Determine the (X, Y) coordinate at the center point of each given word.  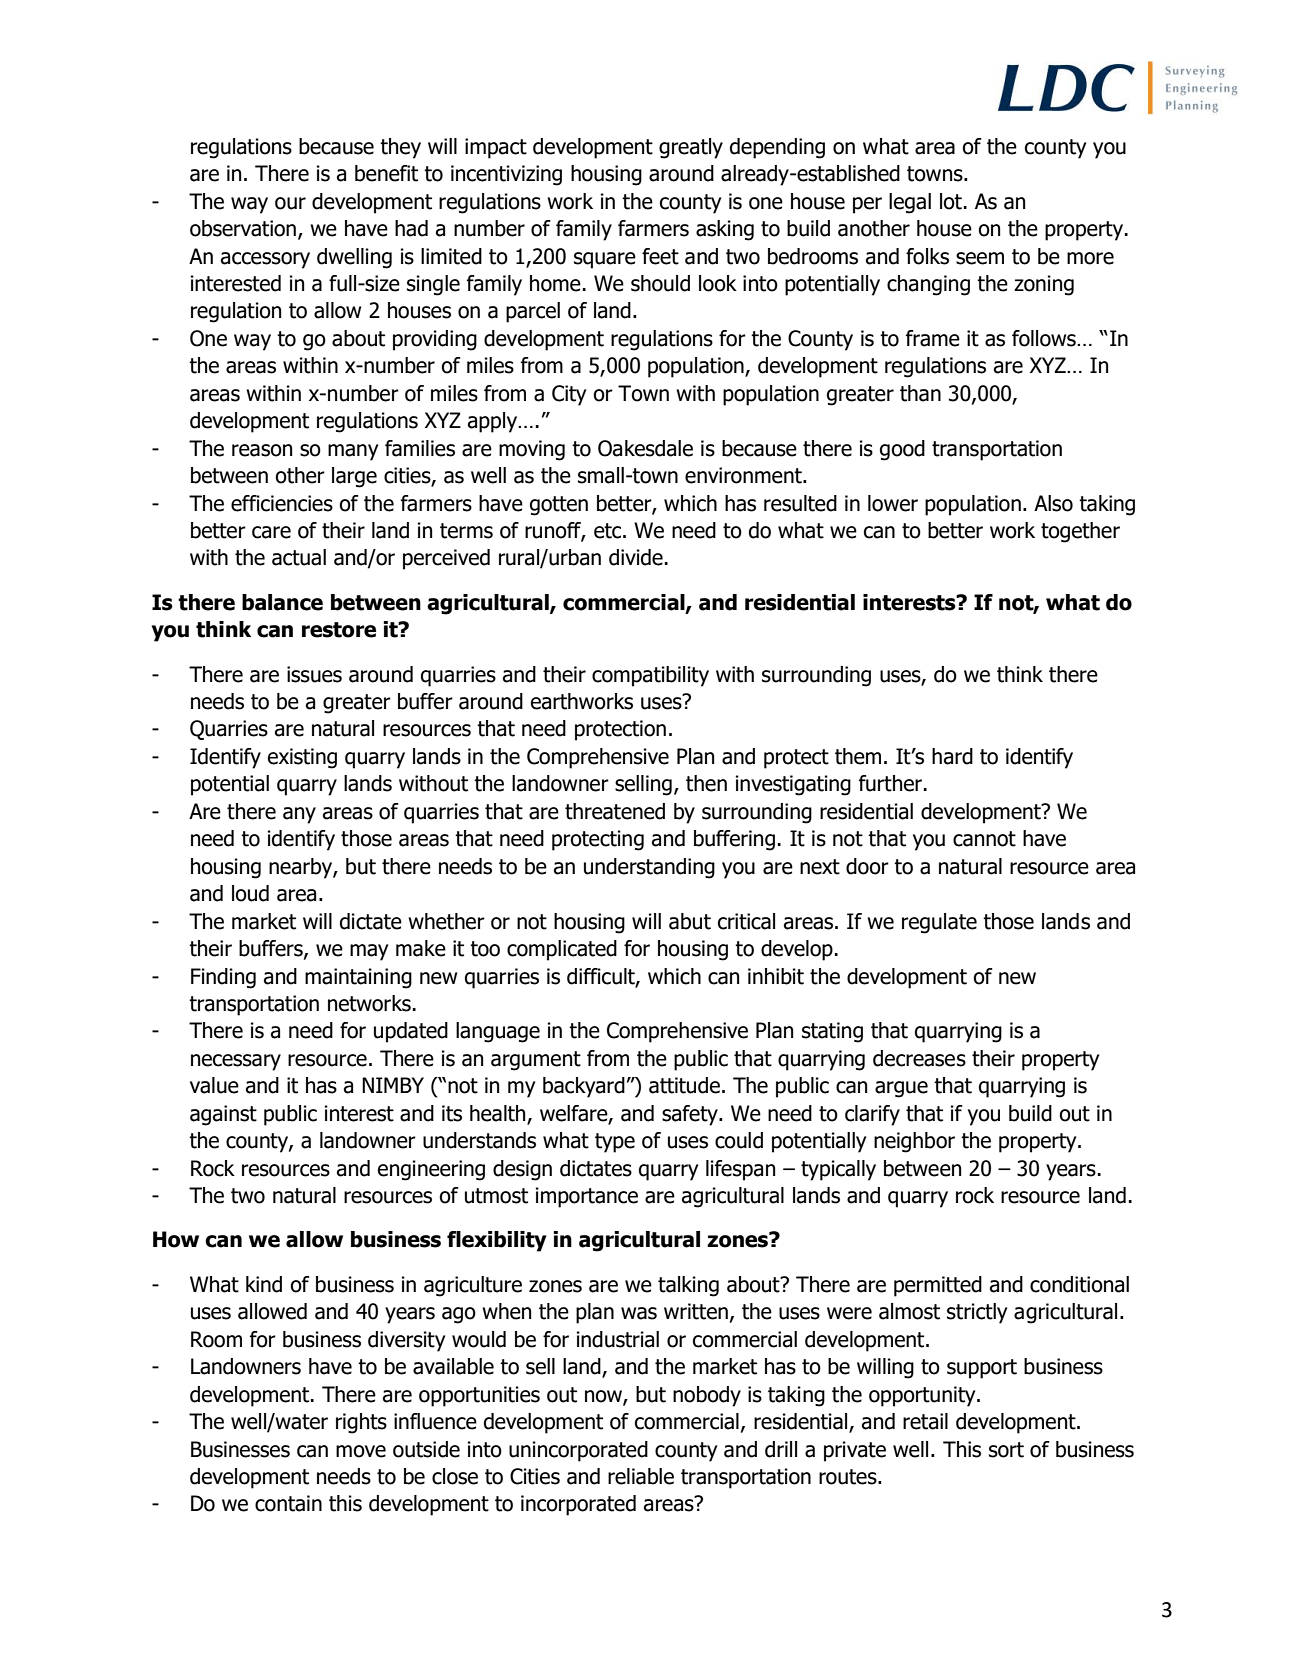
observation (243, 228)
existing (302, 758)
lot (951, 201)
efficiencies (282, 503)
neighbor (914, 1142)
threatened (615, 811)
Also (1053, 503)
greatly (691, 148)
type (615, 1143)
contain (288, 1503)
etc (609, 531)
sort (1006, 1450)
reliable (641, 1476)
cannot (984, 839)
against (223, 1115)
